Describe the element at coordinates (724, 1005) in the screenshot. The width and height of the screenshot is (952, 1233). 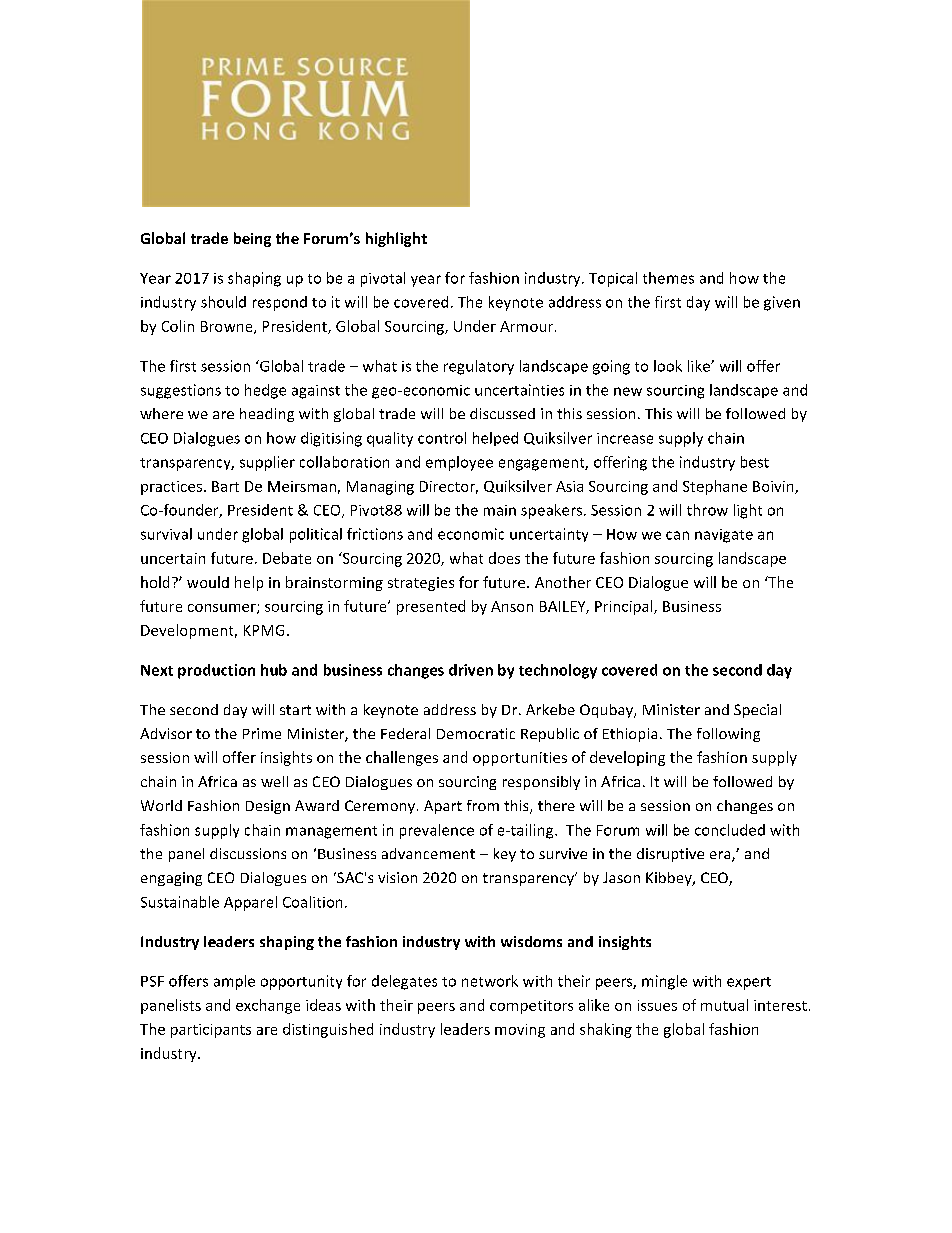
I see `mutual` at that location.
